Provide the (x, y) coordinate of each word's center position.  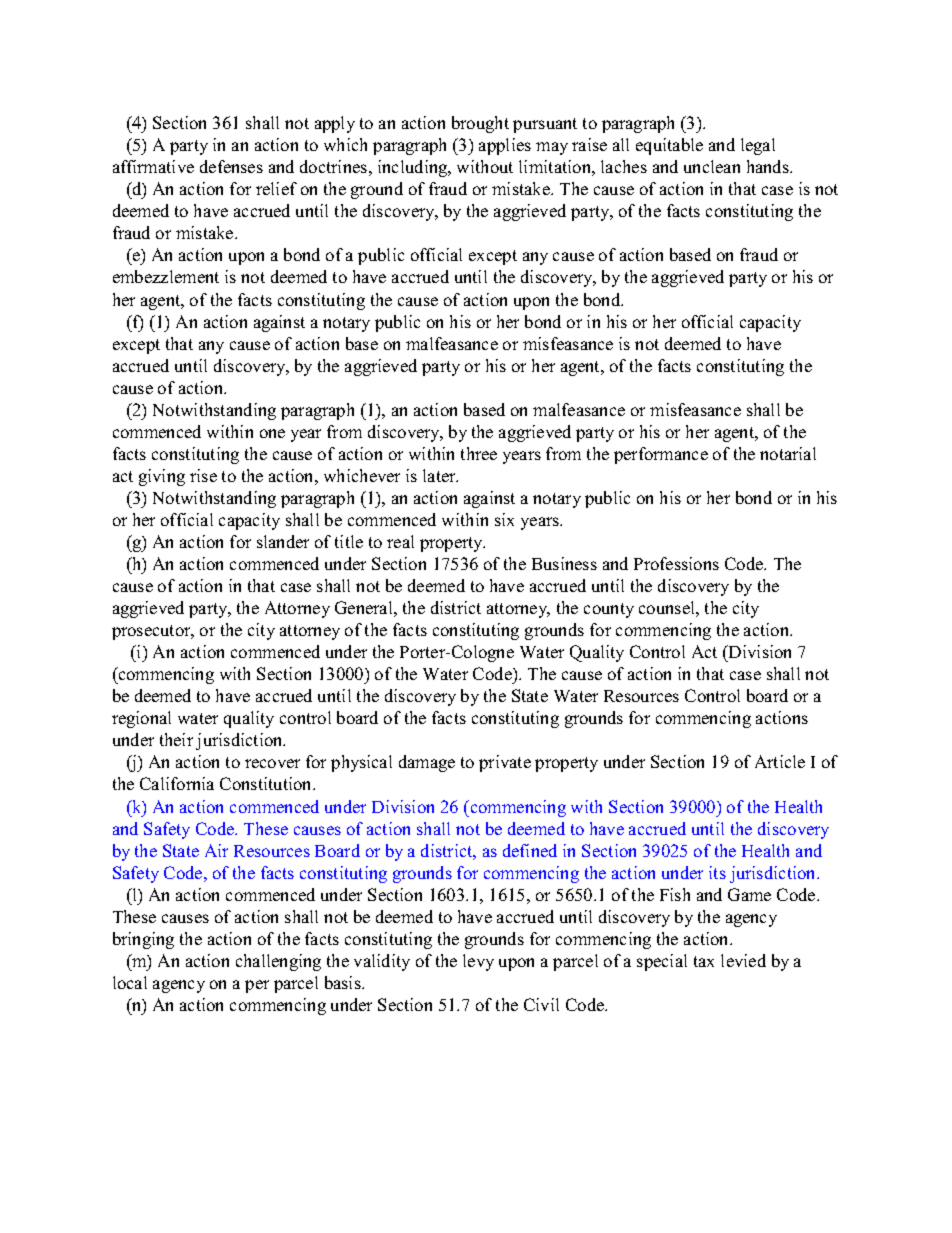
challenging (278, 962)
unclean (712, 166)
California (177, 783)
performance (661, 455)
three (479, 453)
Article (780, 761)
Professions (676, 563)
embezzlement (166, 276)
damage (427, 763)
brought (480, 124)
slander (283, 541)
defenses (231, 166)
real (400, 541)
